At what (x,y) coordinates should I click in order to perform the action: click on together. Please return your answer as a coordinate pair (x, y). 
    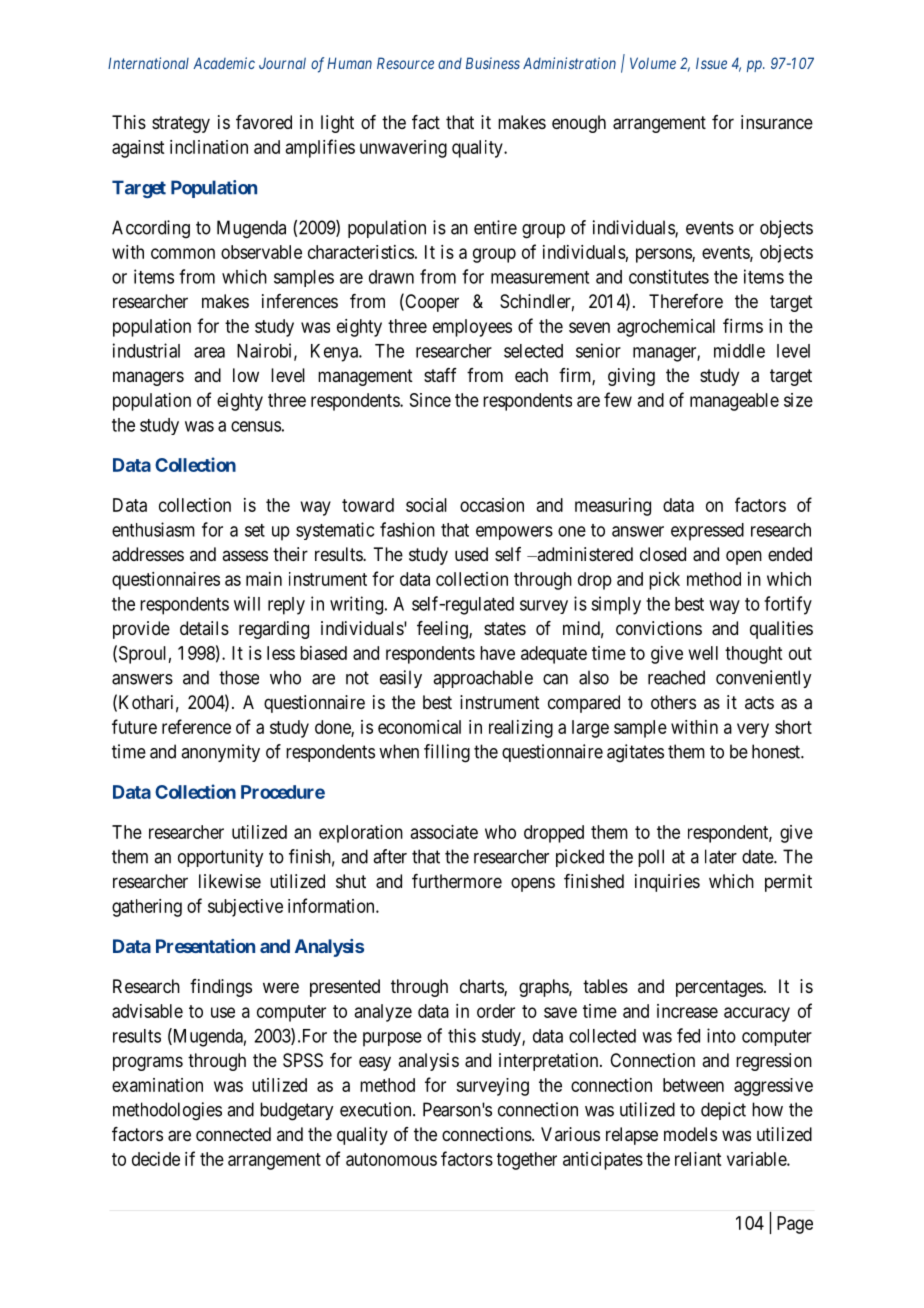
    Looking at the image, I should click on (527, 1161).
